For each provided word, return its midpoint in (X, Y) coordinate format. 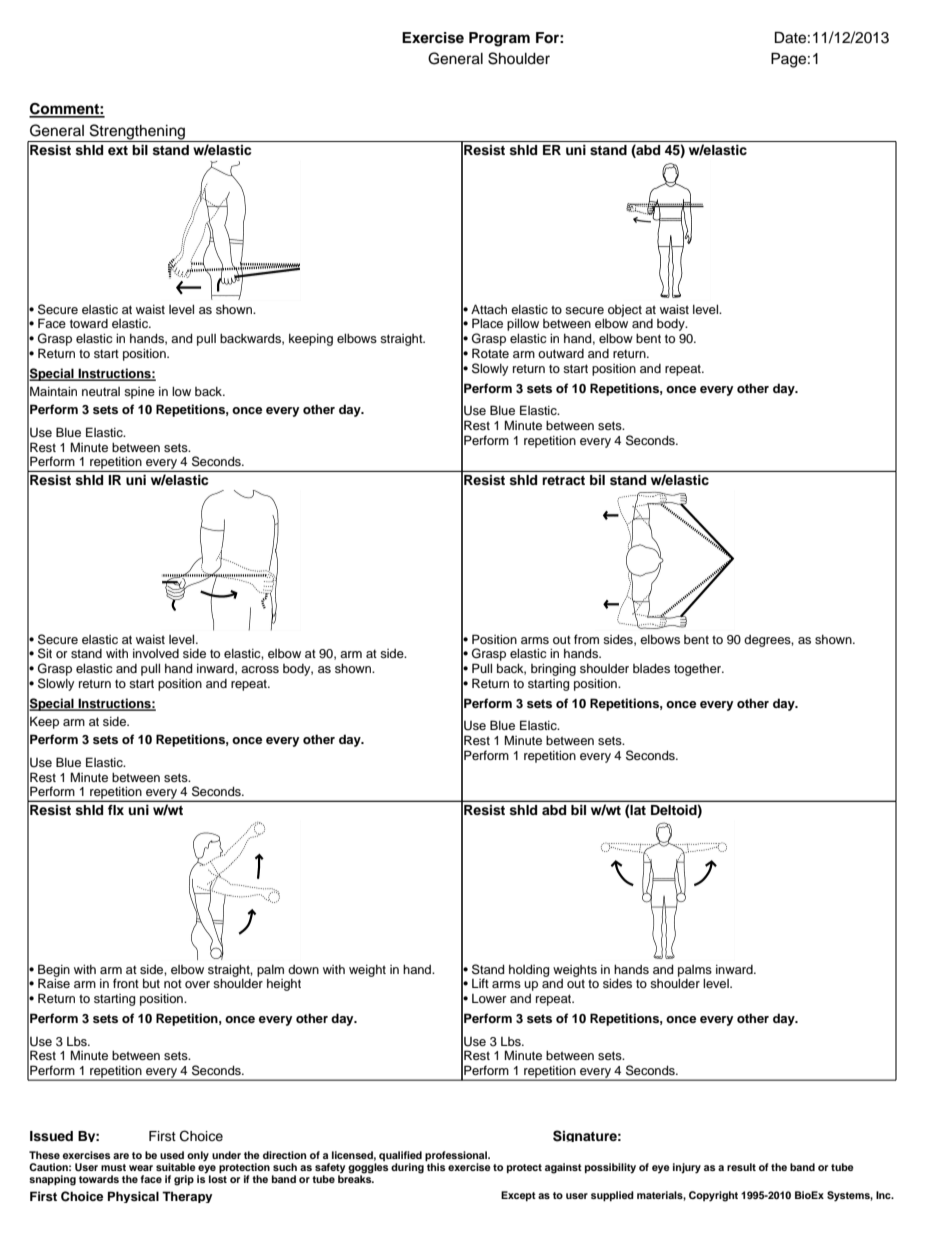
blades (651, 668)
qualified (400, 1156)
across (260, 669)
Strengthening (137, 133)
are (121, 1156)
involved (156, 653)
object (625, 311)
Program (499, 39)
